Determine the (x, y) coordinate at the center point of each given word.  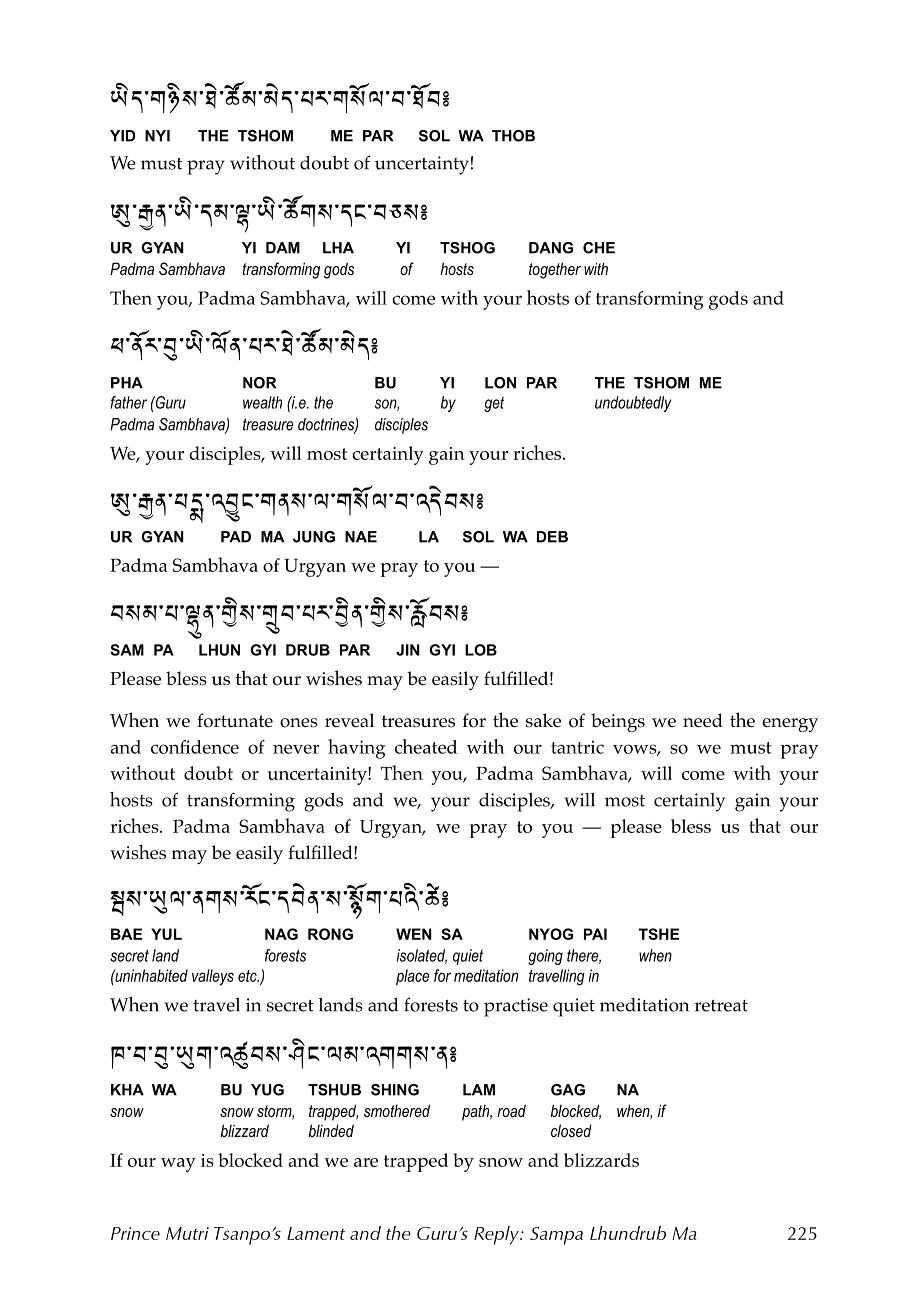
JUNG (314, 537)
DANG (551, 248)
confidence (195, 747)
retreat (721, 1006)
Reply (497, 1235)
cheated (426, 746)
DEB (552, 537)
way (178, 1165)
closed (571, 1130)
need (703, 720)
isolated (422, 956)
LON (500, 383)
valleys (213, 977)
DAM (283, 248)
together (555, 270)
